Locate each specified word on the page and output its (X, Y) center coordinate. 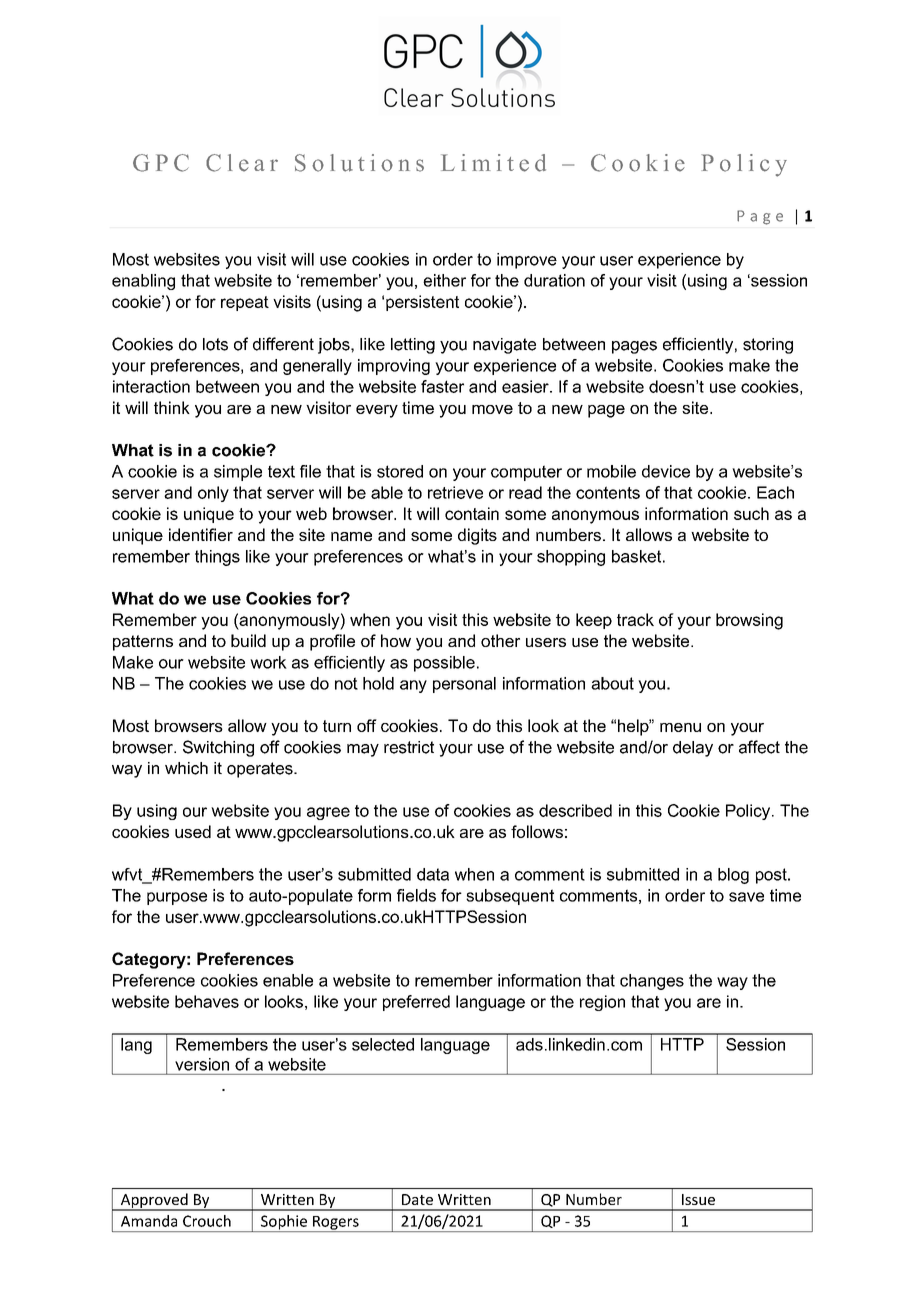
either (444, 280)
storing (768, 346)
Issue (698, 1199)
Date (417, 1199)
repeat (245, 303)
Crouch (207, 1221)
